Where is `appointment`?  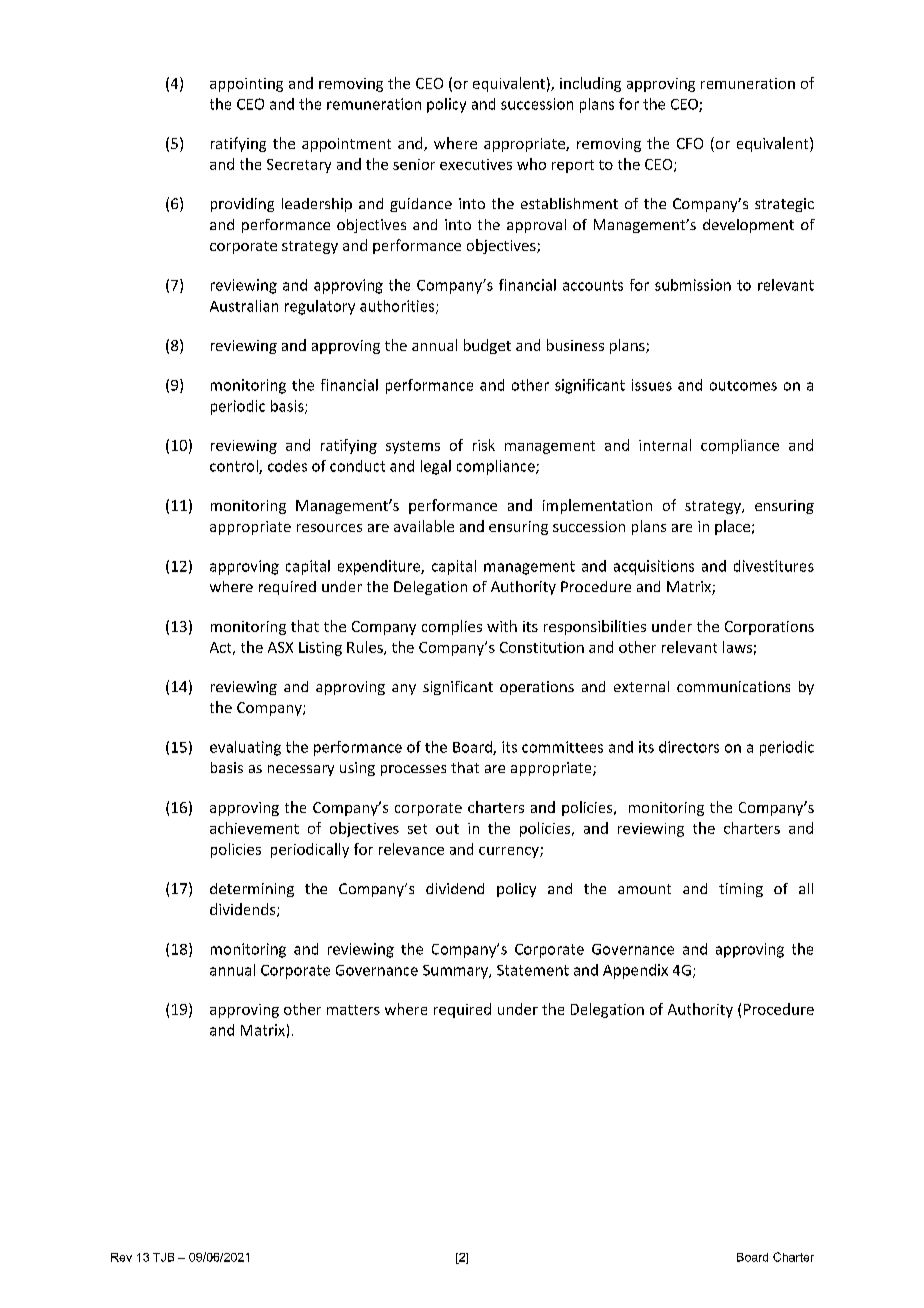
appointment is located at coordinates (346, 145).
